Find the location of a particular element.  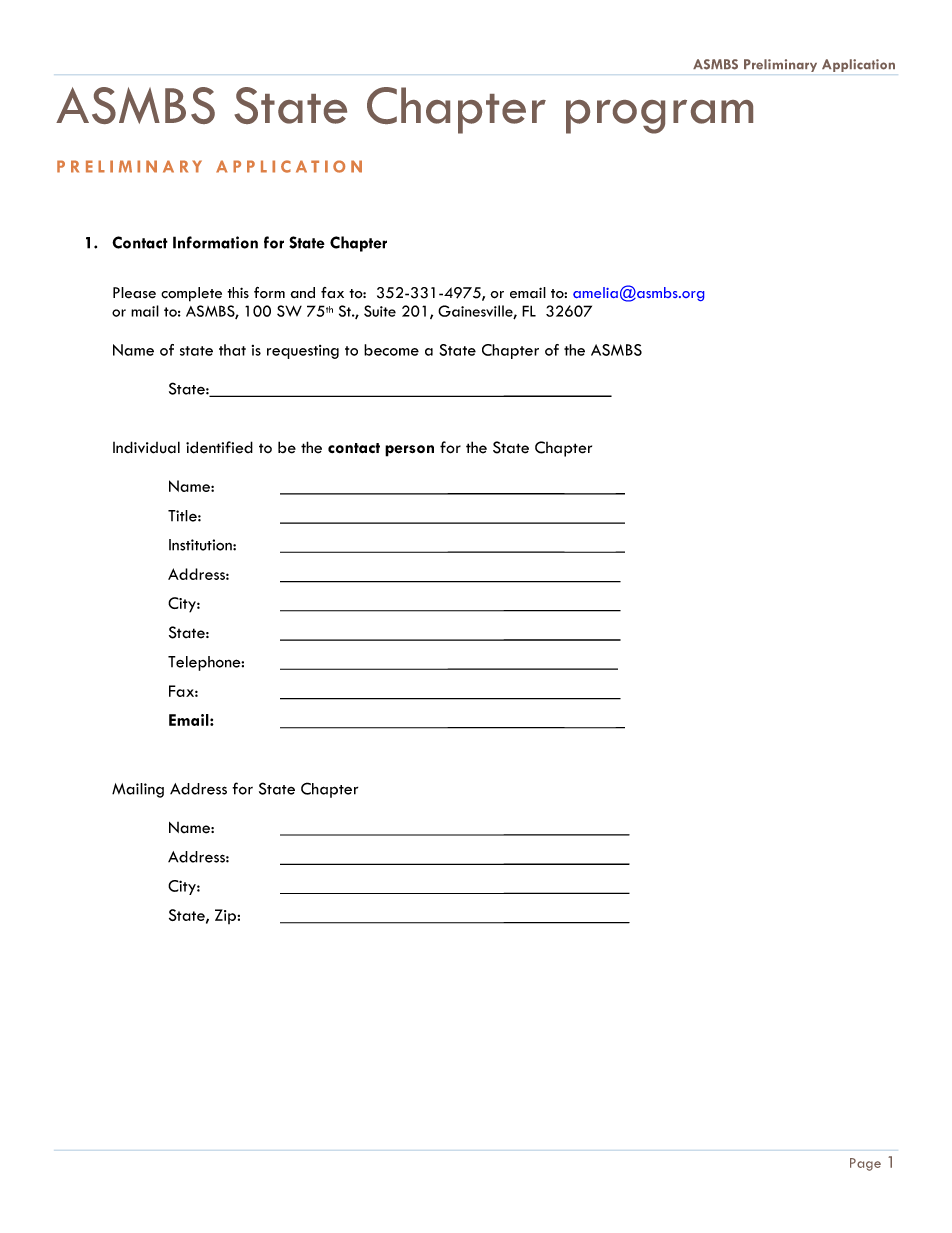

this is located at coordinates (238, 292).
